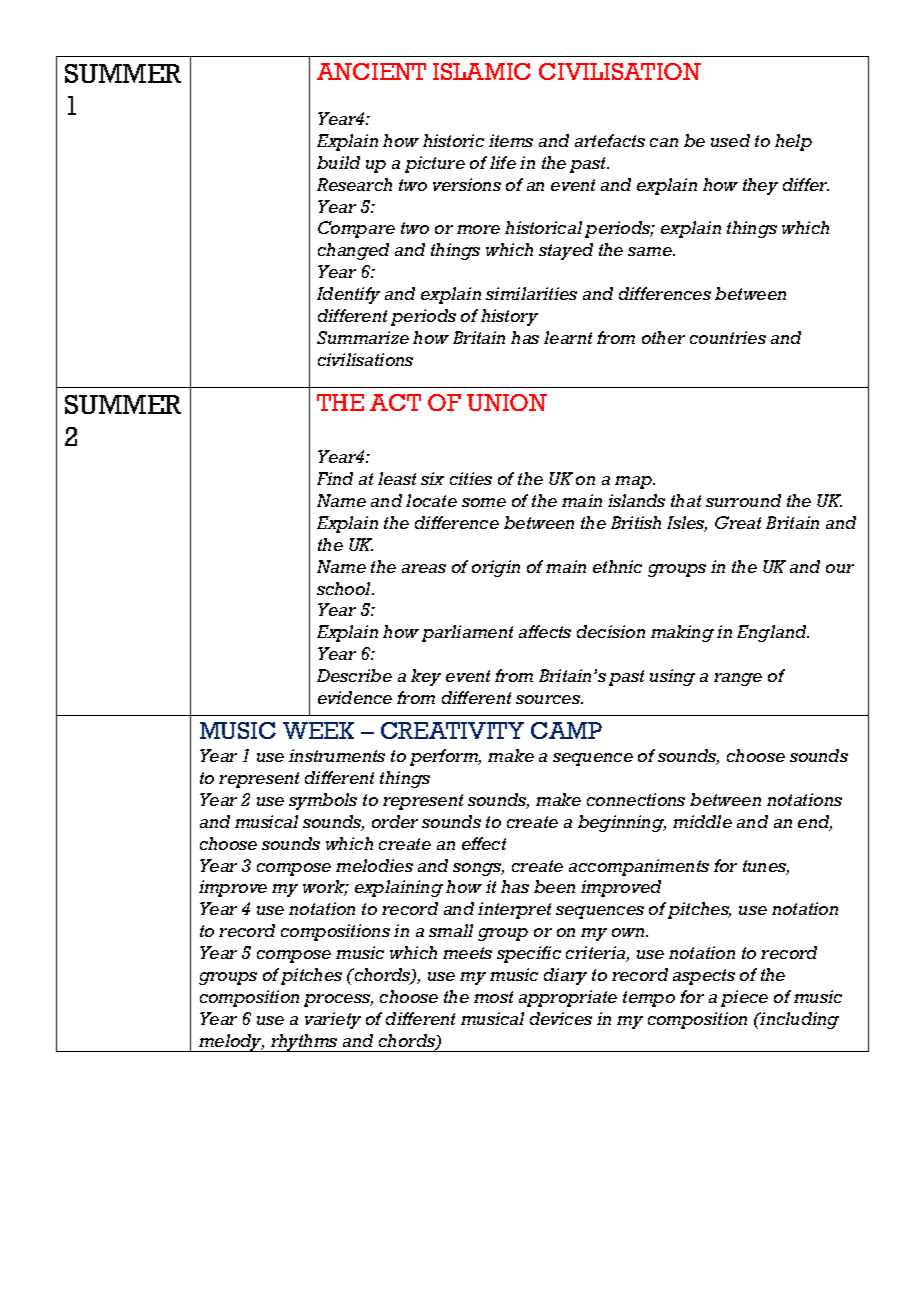  I want to click on rhythms, so click(304, 1043).
